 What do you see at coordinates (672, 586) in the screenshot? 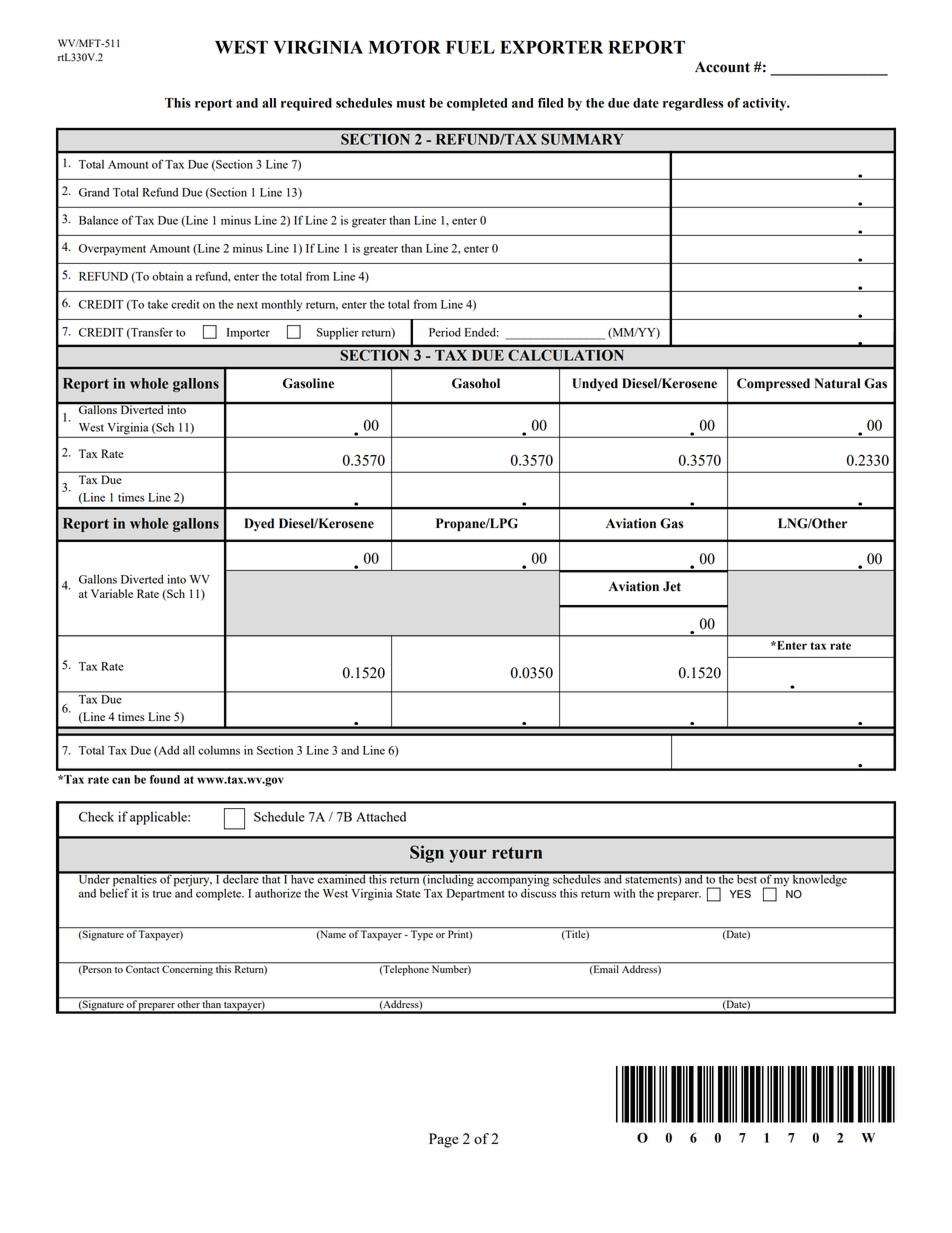
I see `Jet` at bounding box center [672, 586].
